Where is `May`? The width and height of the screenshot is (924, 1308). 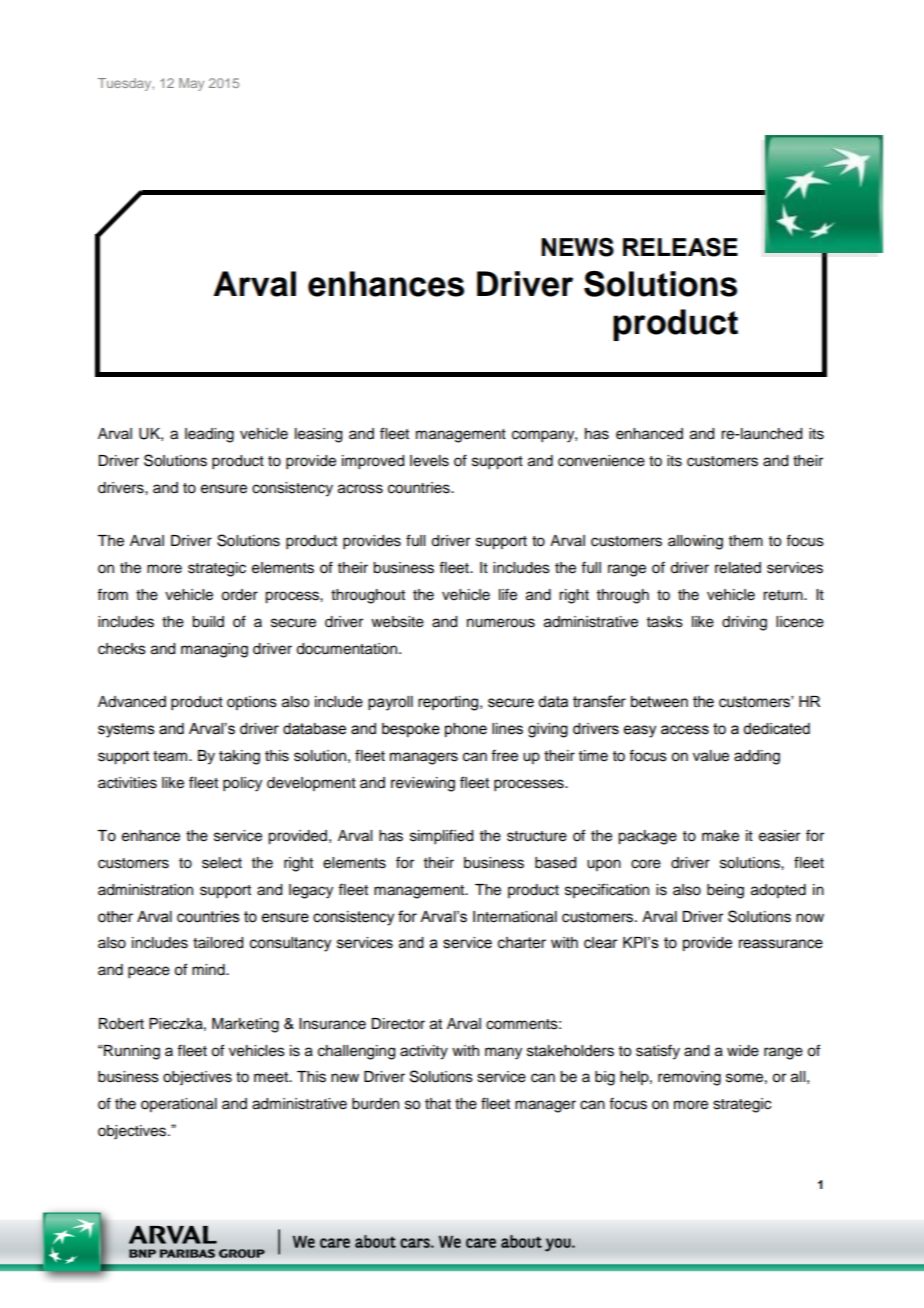
May is located at coordinates (191, 84).
